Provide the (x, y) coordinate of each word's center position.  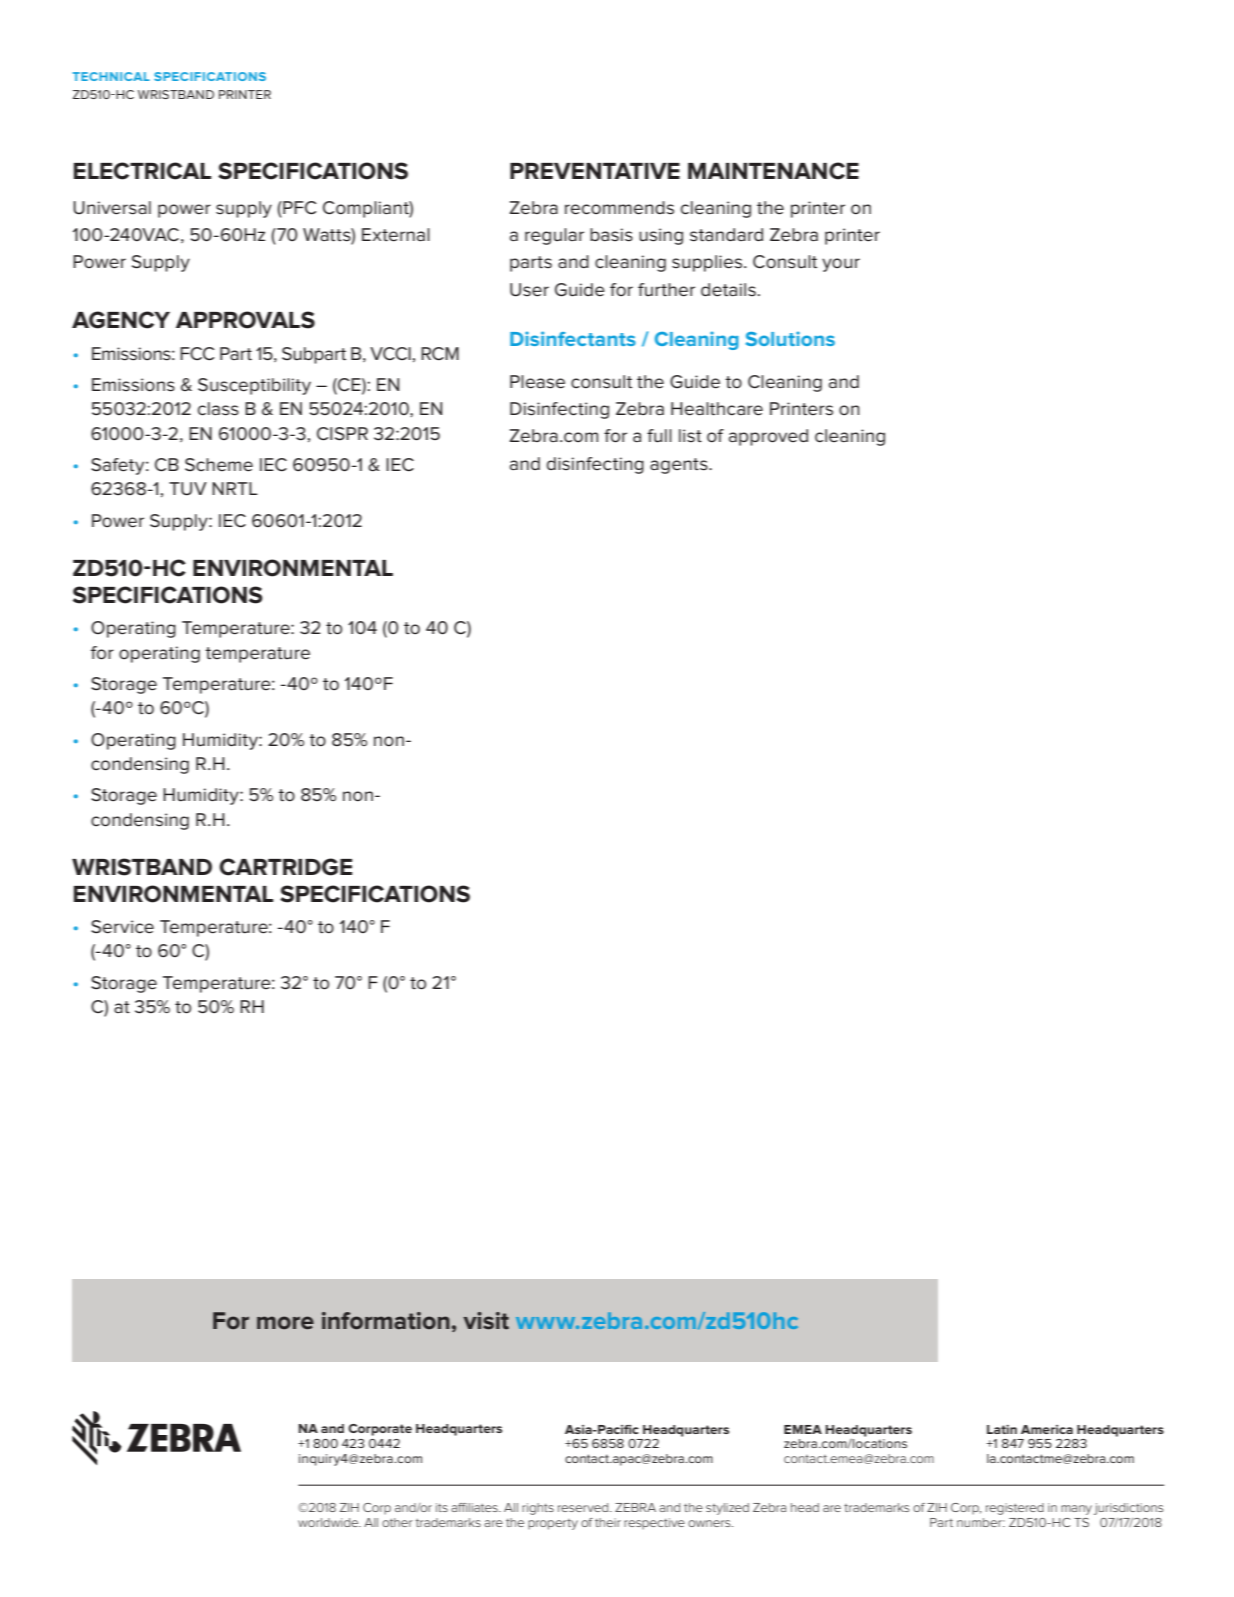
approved (768, 437)
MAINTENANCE (773, 171)
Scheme (219, 465)
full (659, 436)
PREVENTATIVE (595, 171)
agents (680, 466)
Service (122, 927)
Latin (1002, 1429)
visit (486, 1321)
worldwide (329, 1522)
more (285, 1323)
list (690, 436)
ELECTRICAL (142, 171)
